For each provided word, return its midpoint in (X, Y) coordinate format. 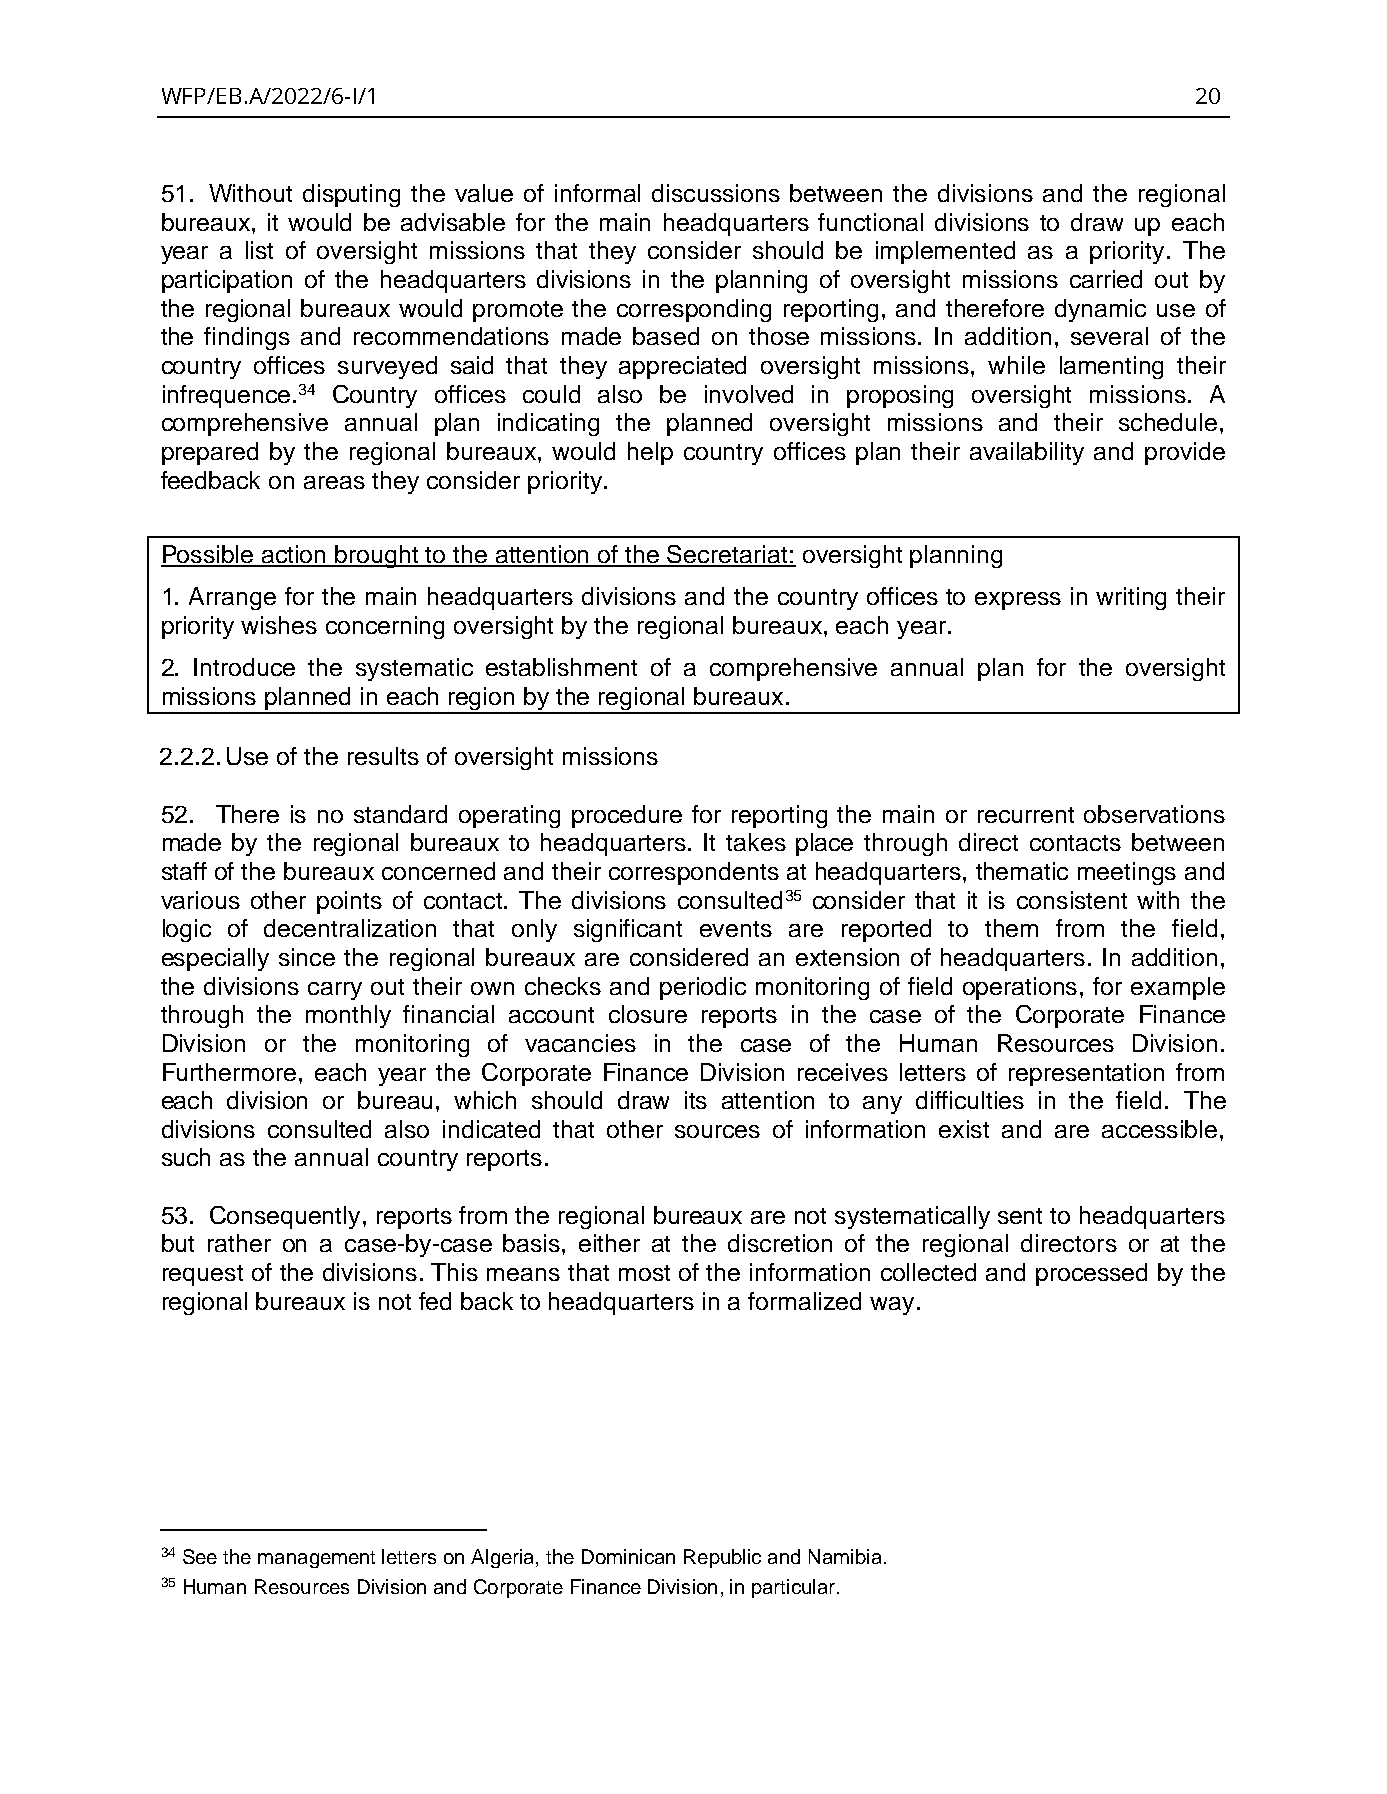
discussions (716, 193)
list (259, 250)
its (696, 1100)
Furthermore (229, 1072)
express (1018, 601)
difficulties (970, 1100)
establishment (561, 667)
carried (1106, 279)
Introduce (244, 667)
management (316, 1559)
